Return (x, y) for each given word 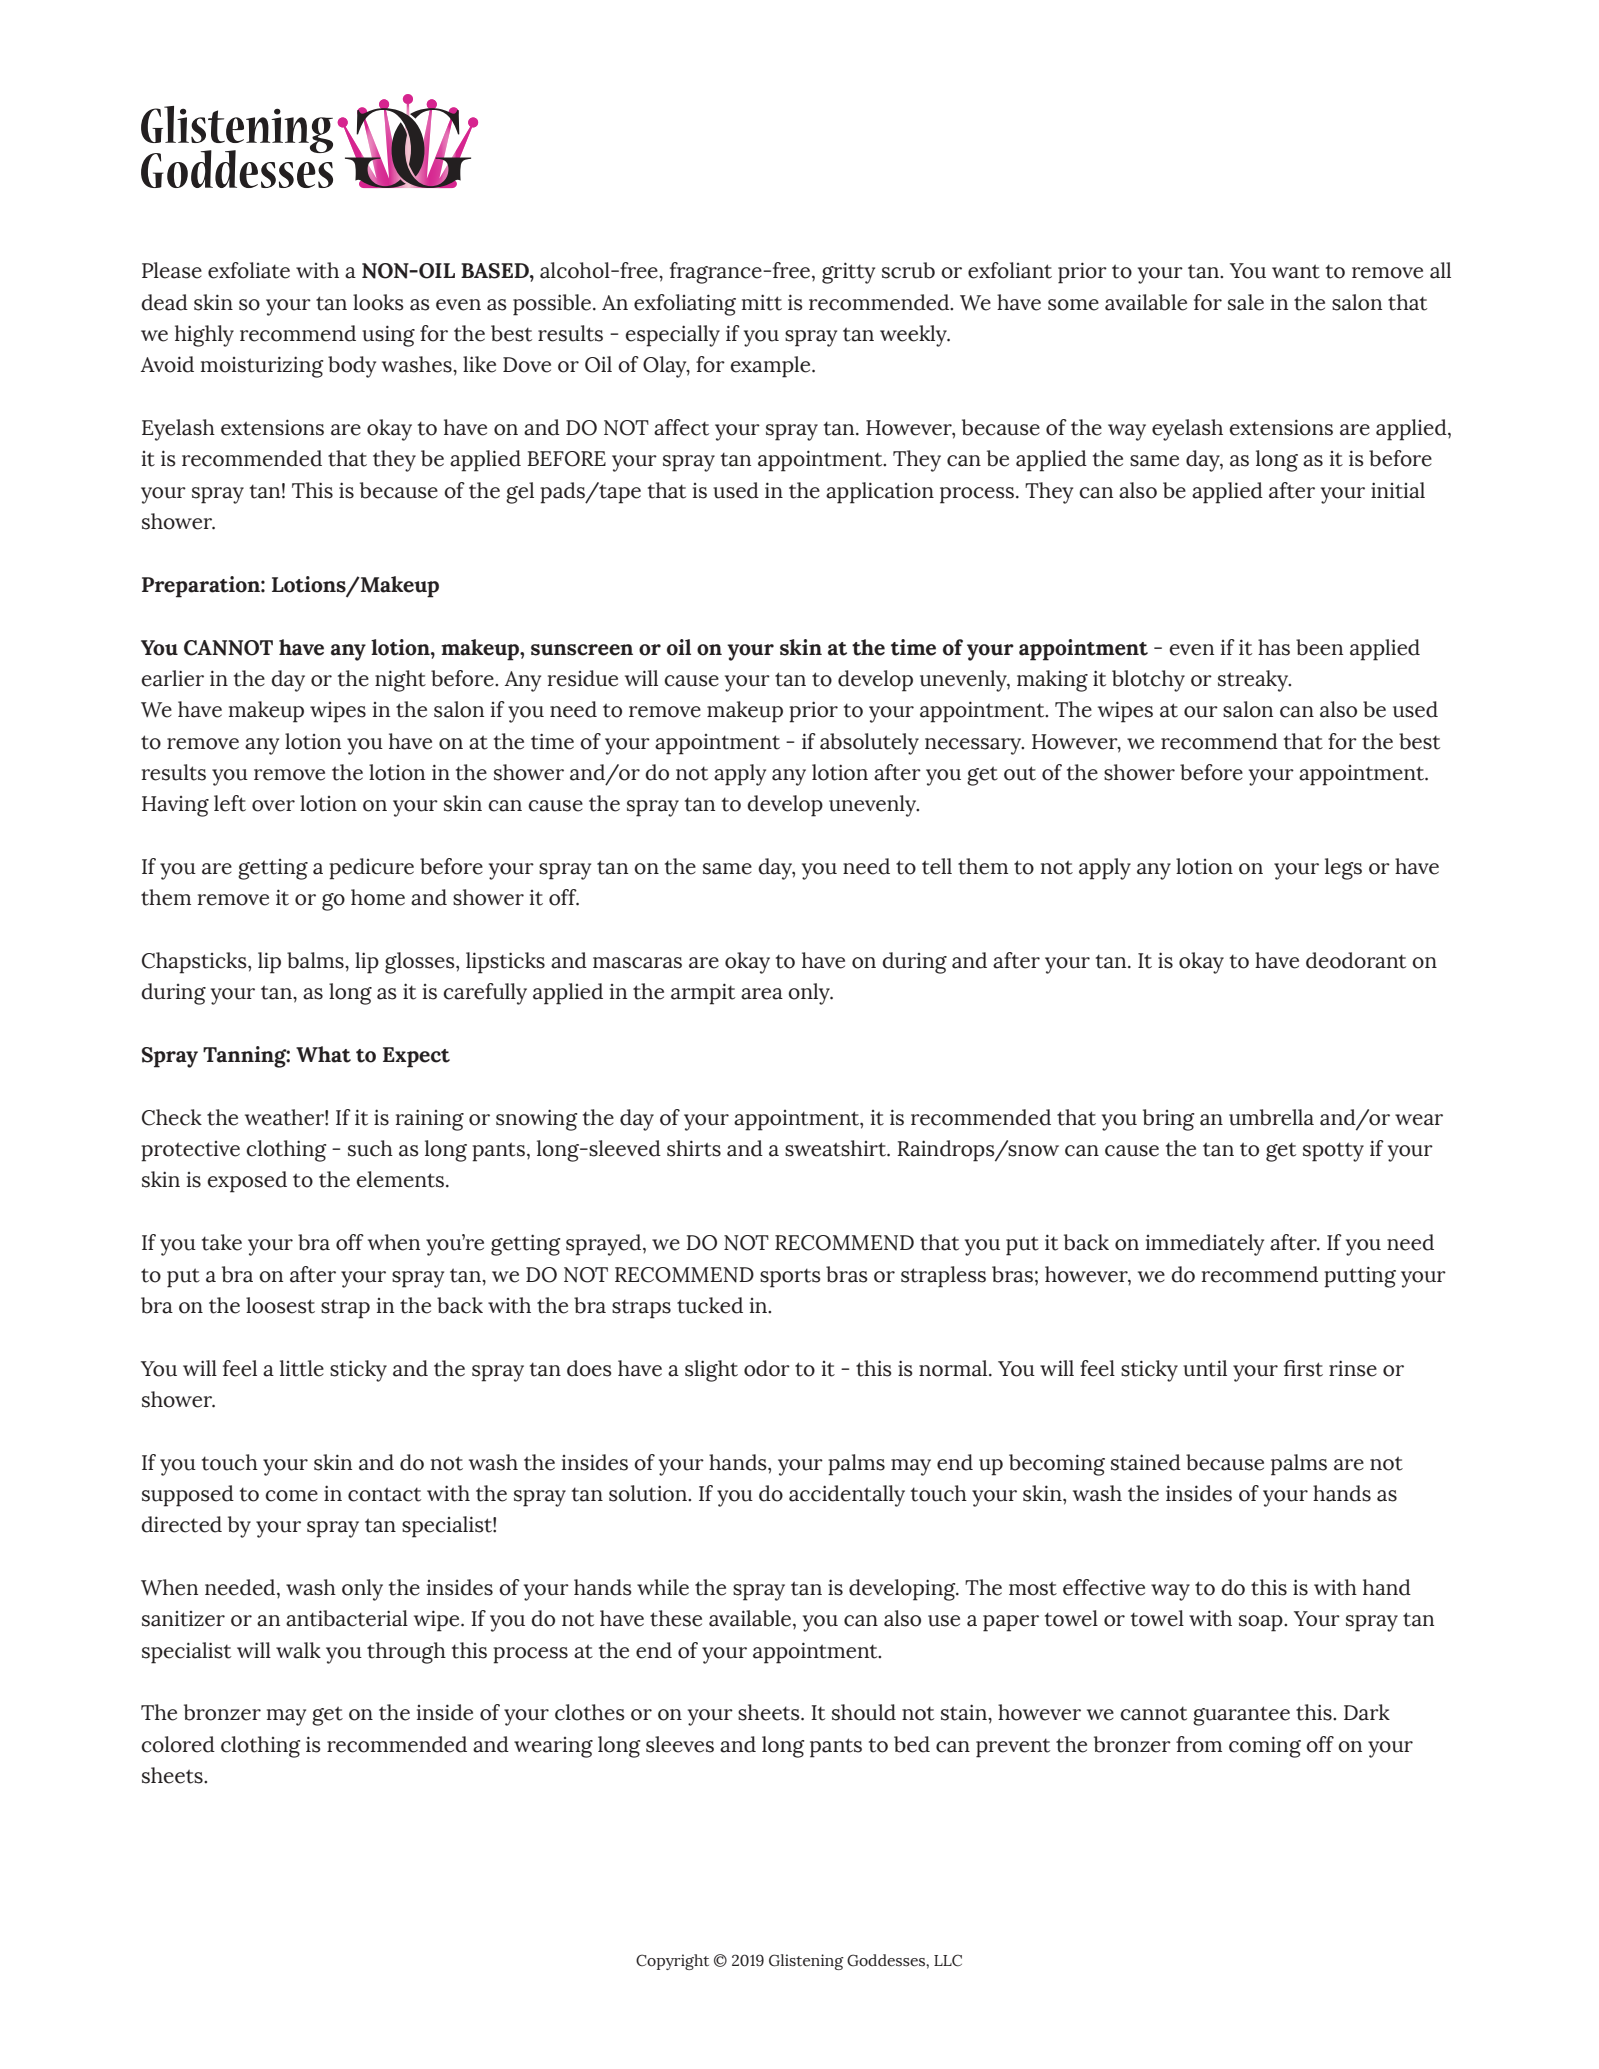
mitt (762, 302)
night (400, 681)
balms (316, 960)
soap (1262, 1623)
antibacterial (347, 1618)
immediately (1205, 1245)
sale (1246, 302)
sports (790, 1278)
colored (178, 1744)
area (762, 994)
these (676, 1618)
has (1274, 647)
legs (1343, 869)
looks (378, 302)
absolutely (869, 744)
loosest (280, 1305)
